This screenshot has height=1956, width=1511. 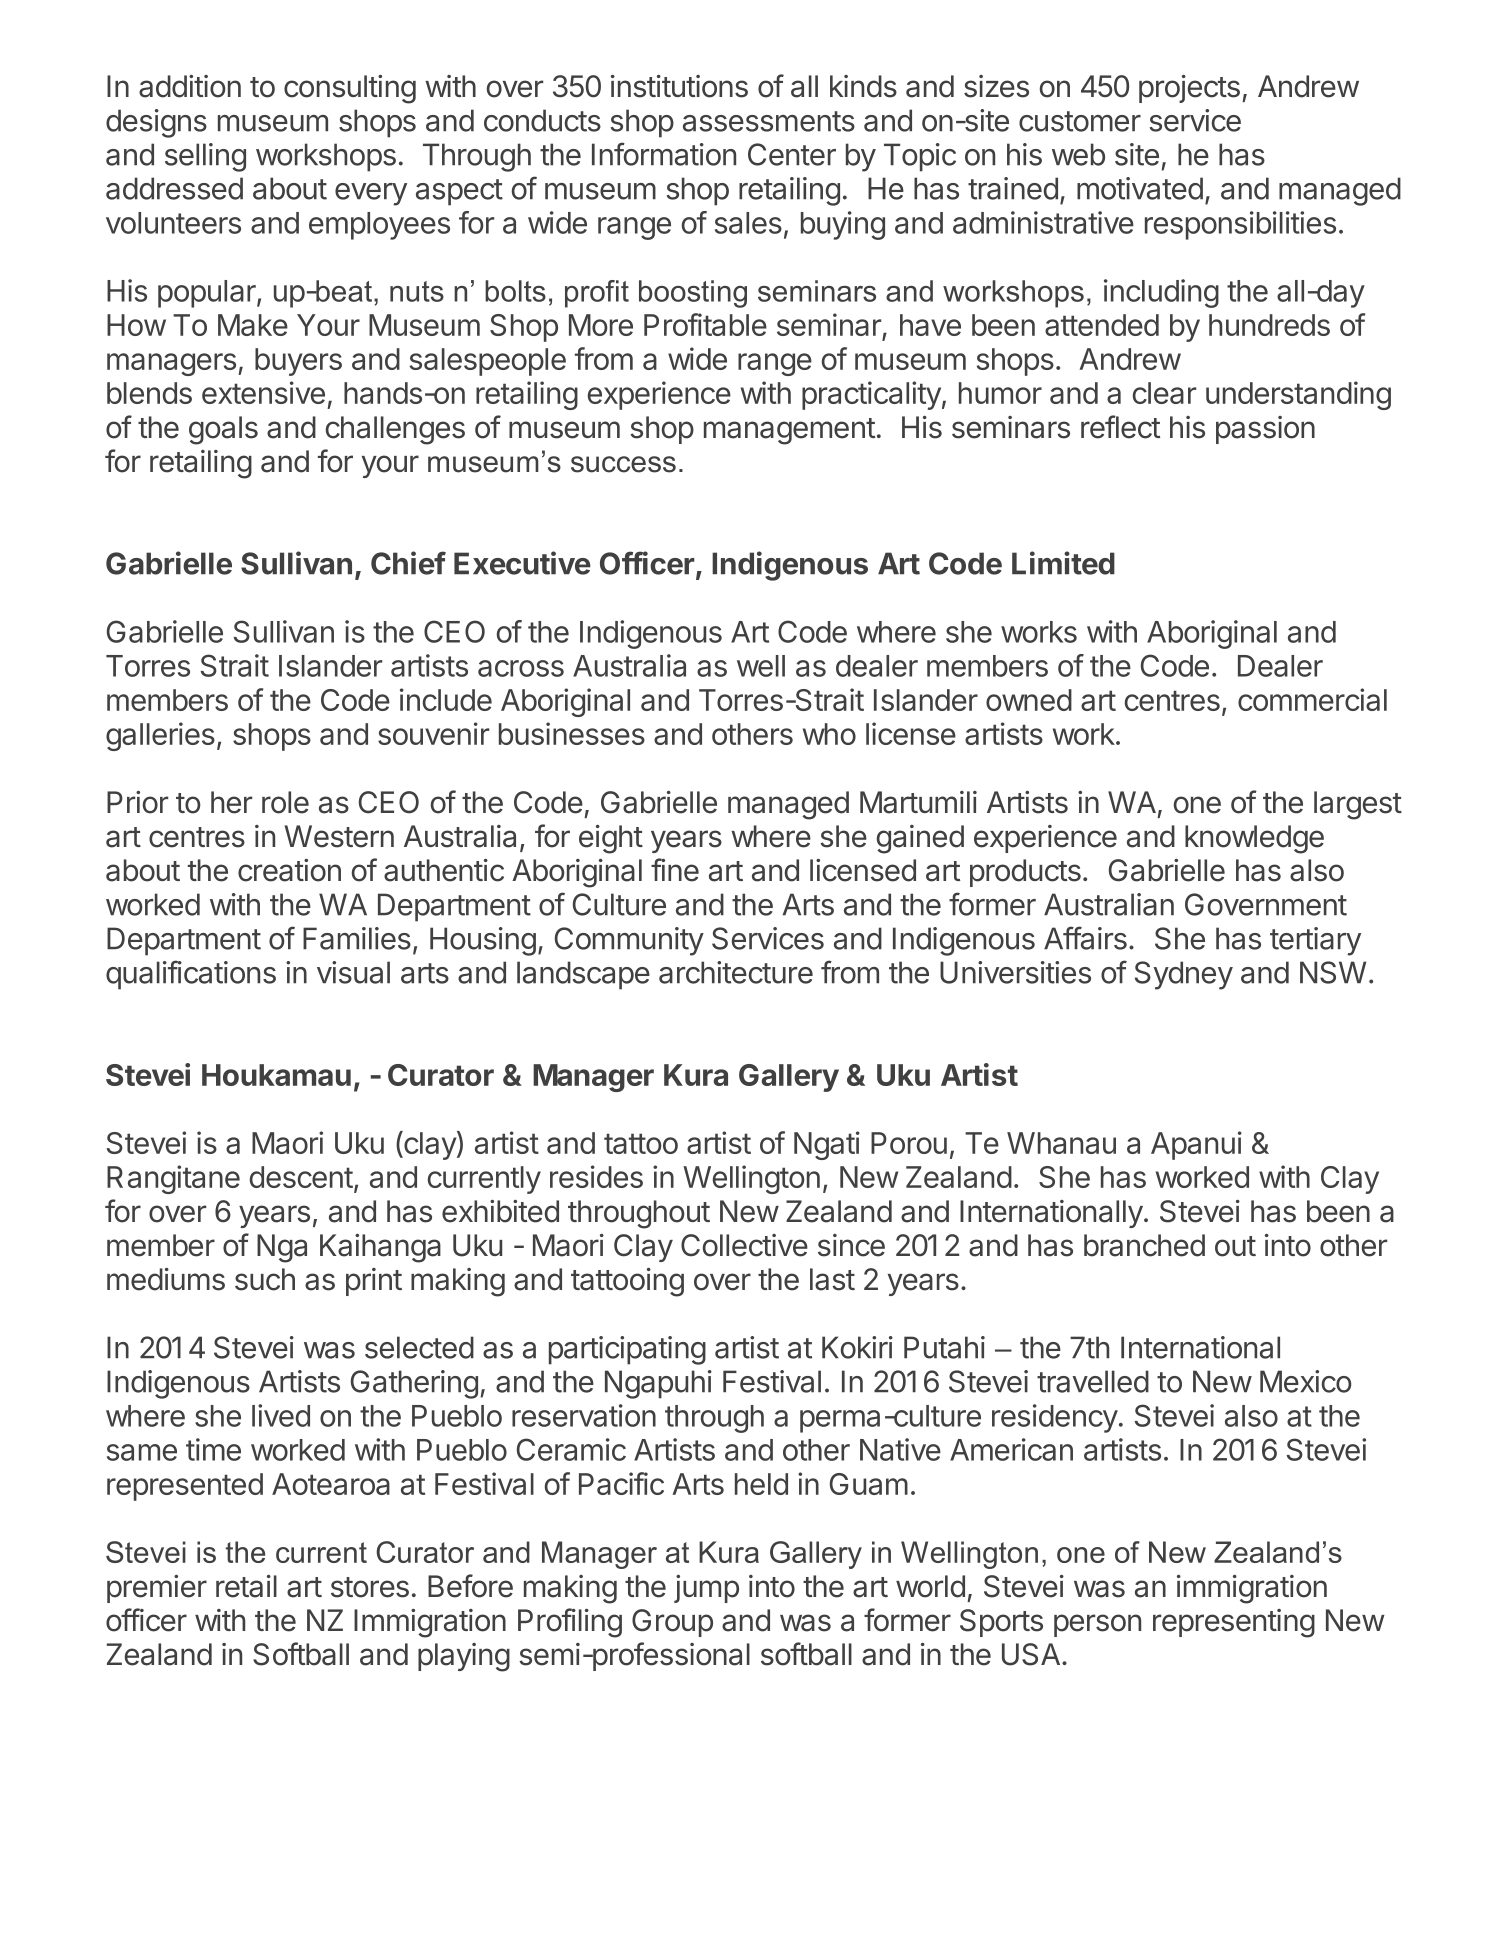 What do you see at coordinates (829, 734) in the screenshot?
I see `who` at bounding box center [829, 734].
